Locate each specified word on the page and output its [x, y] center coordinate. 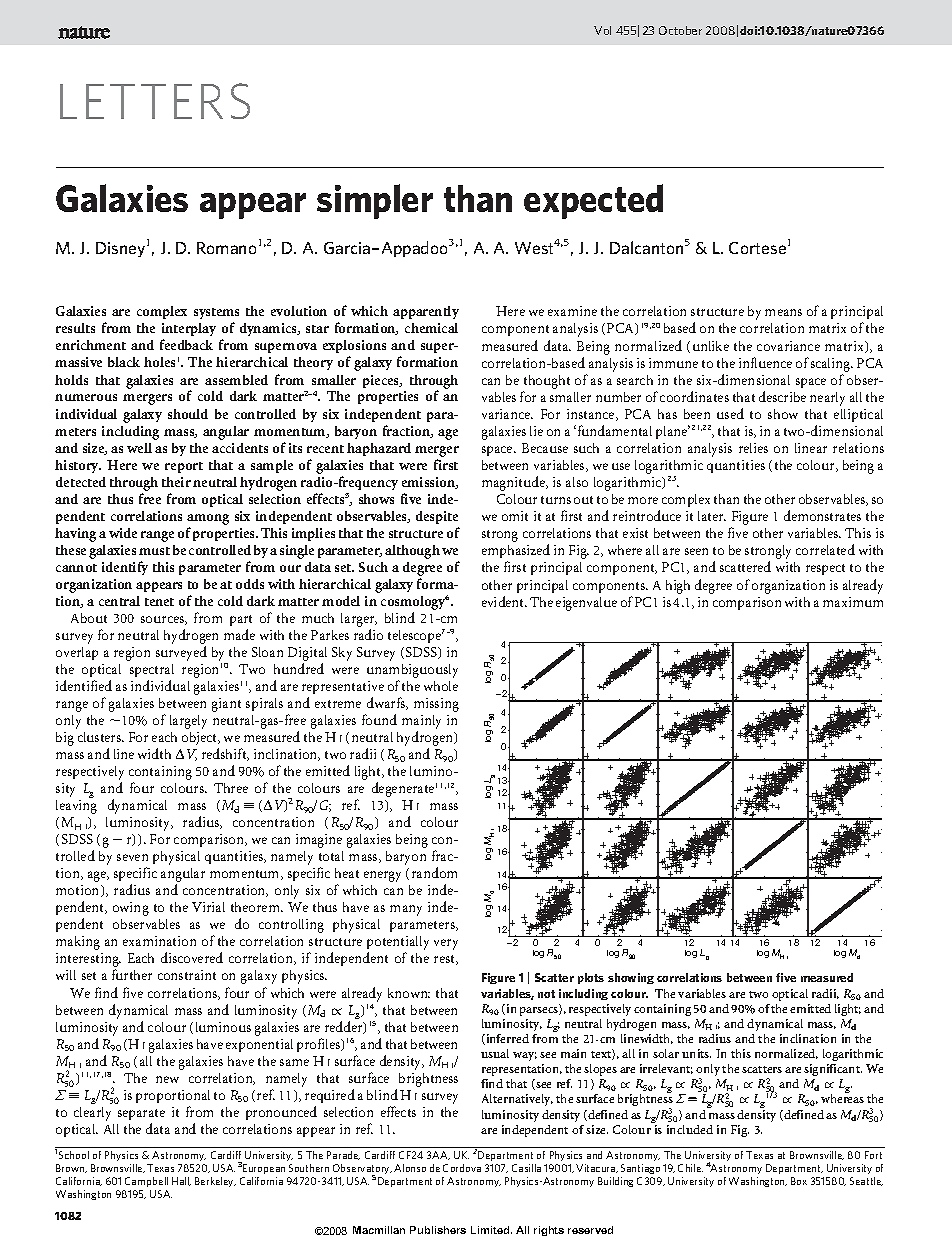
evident [504, 601]
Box [799, 1181]
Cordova [462, 1168]
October [680, 30]
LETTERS [155, 101]
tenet [159, 602]
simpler [375, 201]
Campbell [146, 1182]
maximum [853, 602]
